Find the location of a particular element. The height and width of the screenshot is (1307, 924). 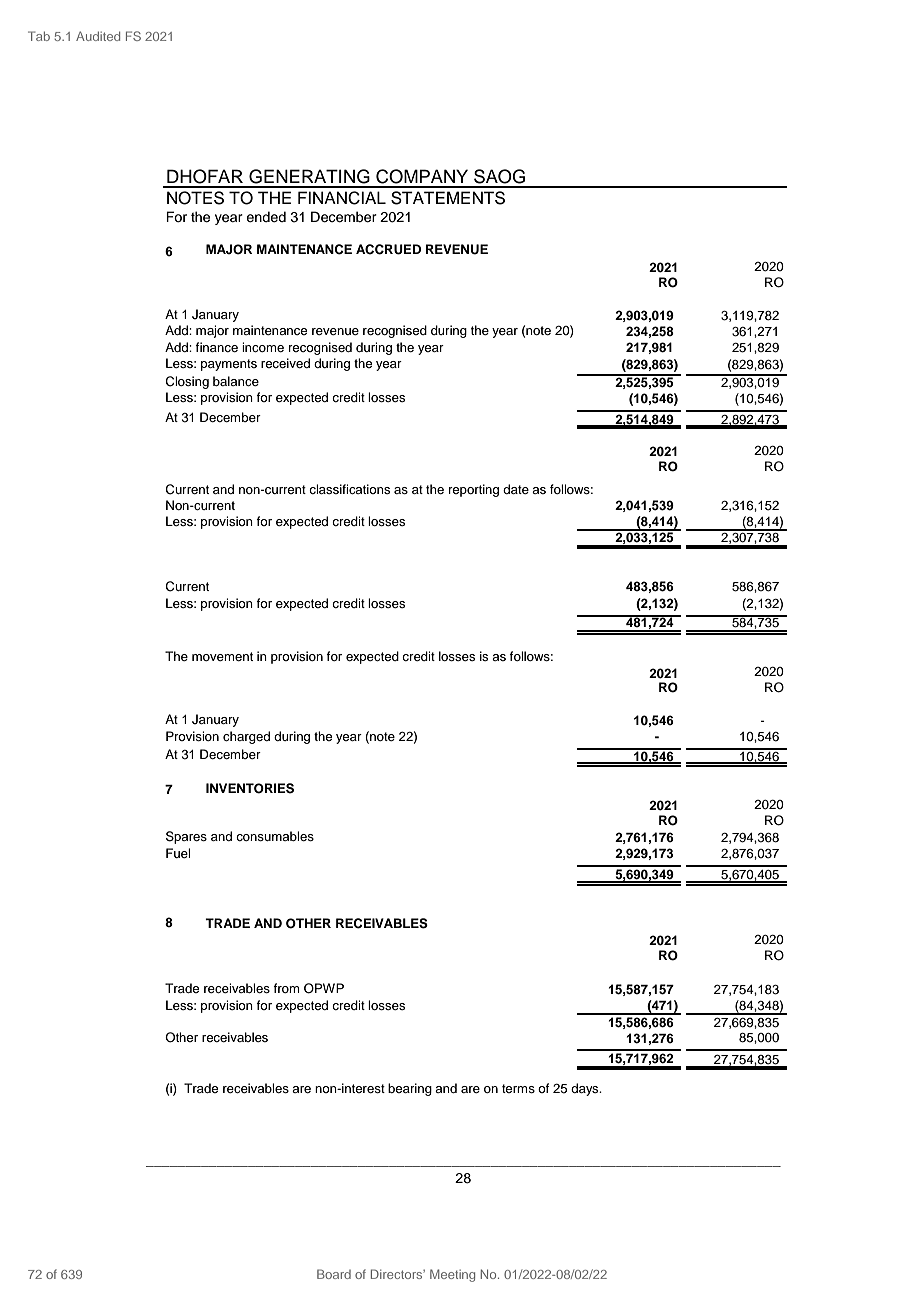

Closing is located at coordinates (187, 382).
